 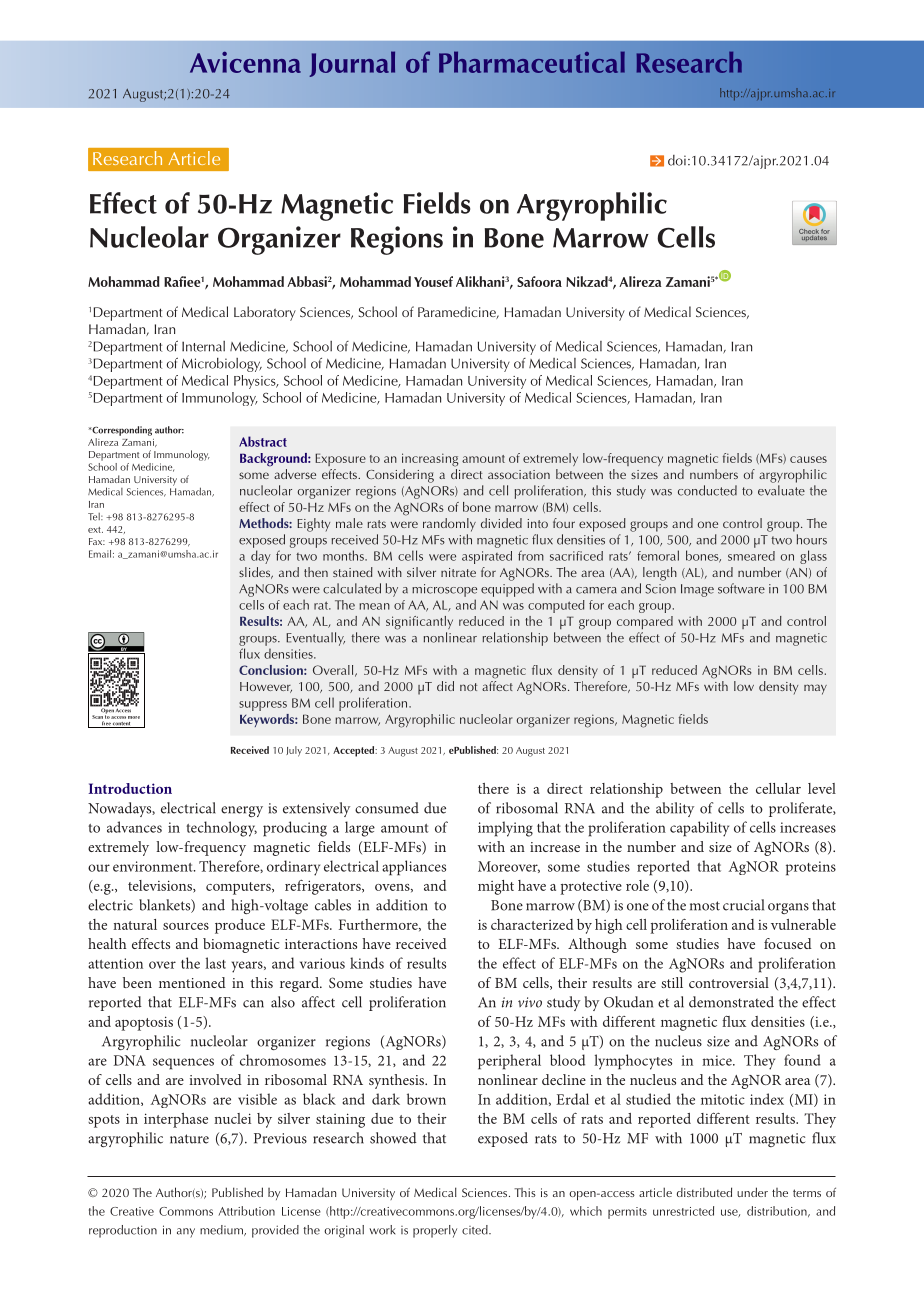 What do you see at coordinates (430, 460) in the screenshot?
I see `increasing` at bounding box center [430, 460].
